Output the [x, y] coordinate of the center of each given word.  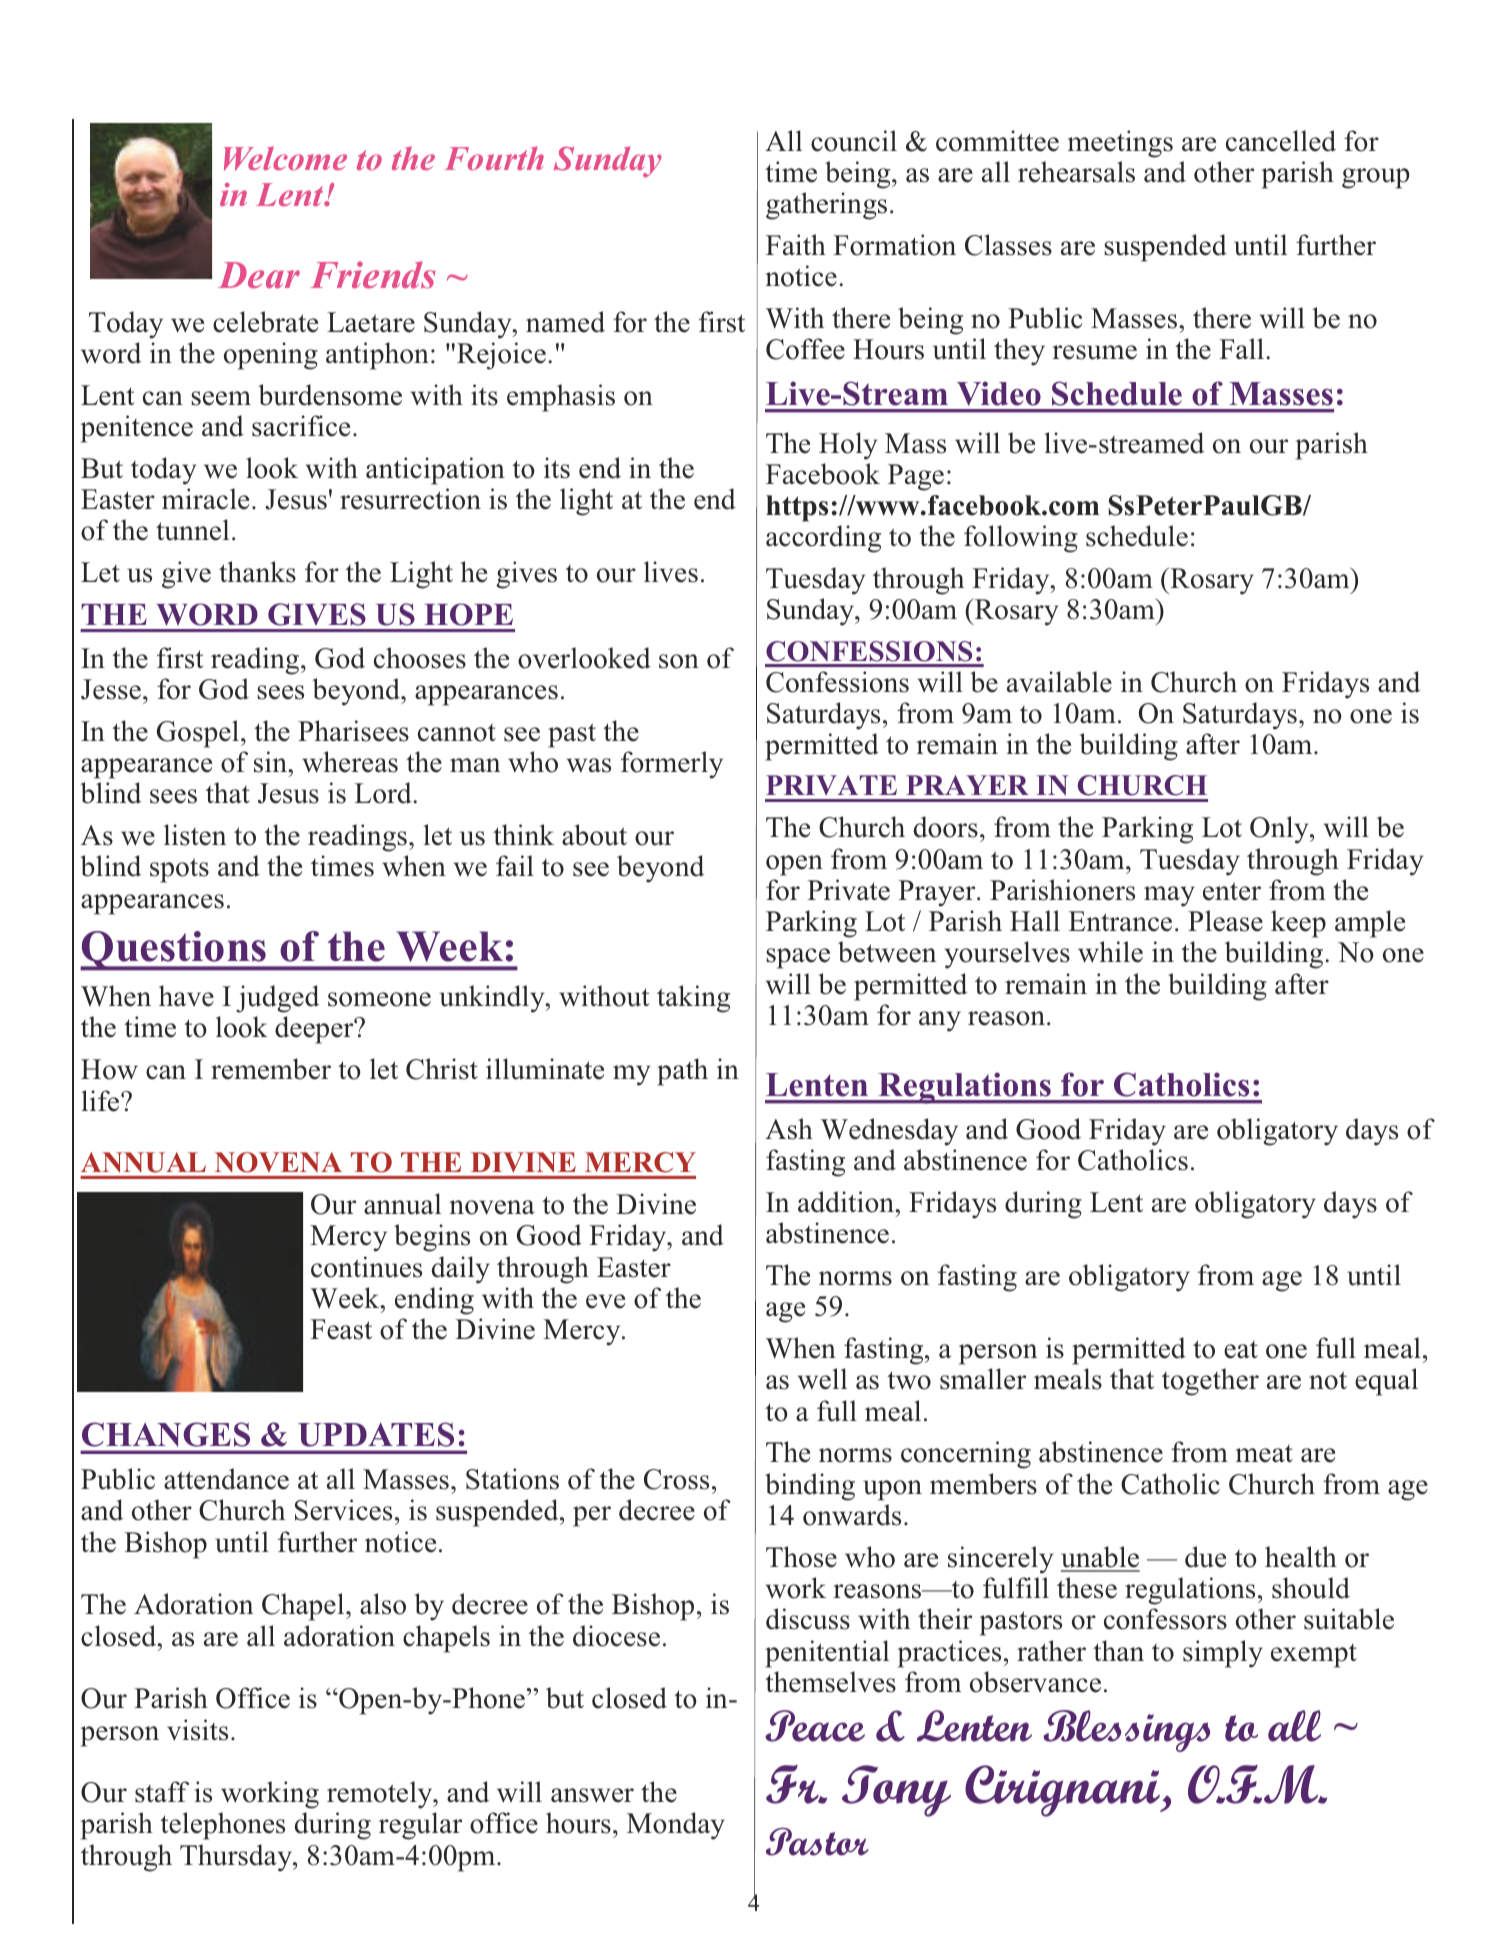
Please [1225, 921]
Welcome [285, 158]
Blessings [1126, 1731]
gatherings [826, 206]
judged [277, 999]
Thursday [237, 1858]
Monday [676, 1826]
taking [693, 999]
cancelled [1281, 141]
